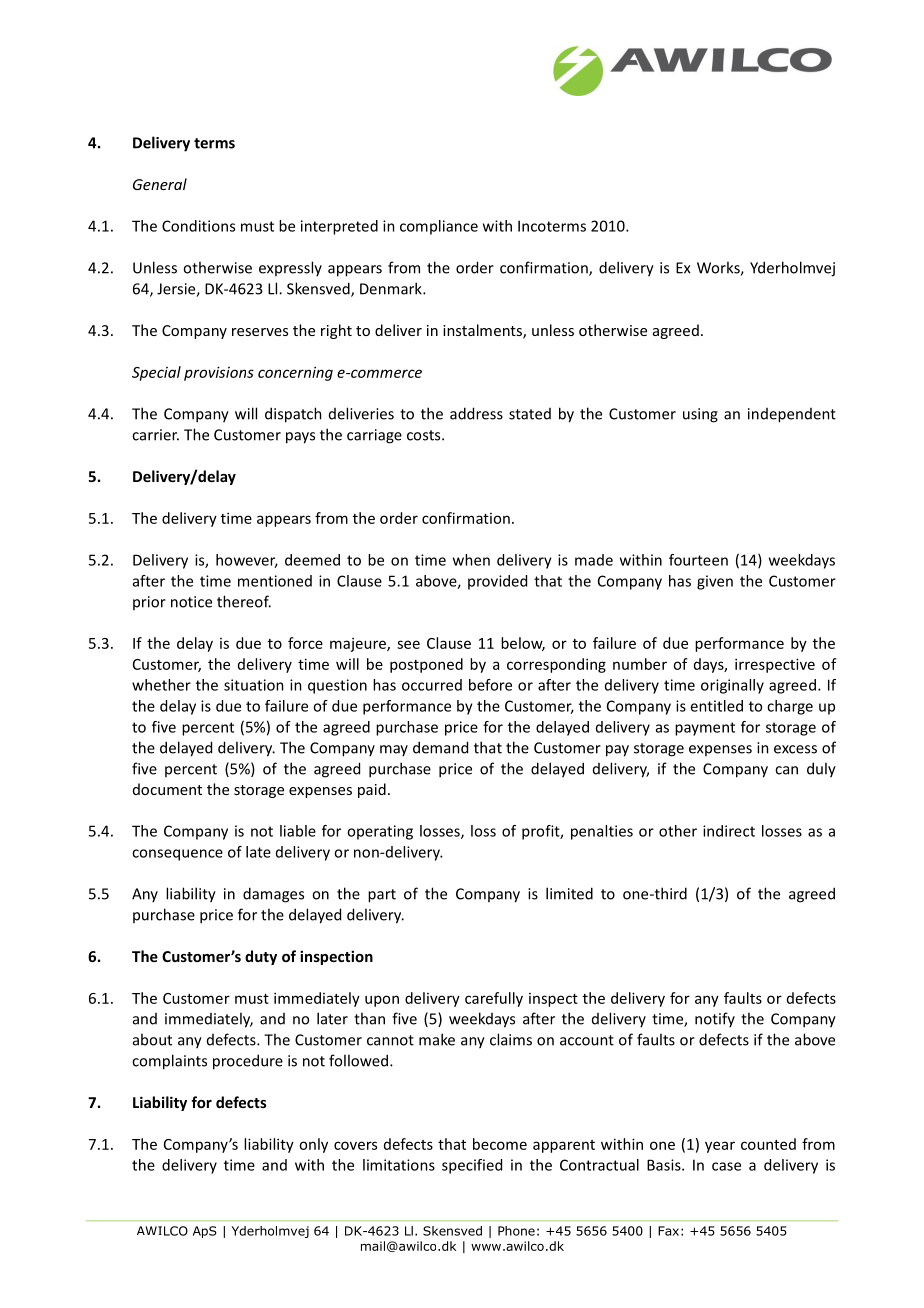 The height and width of the screenshot is (1308, 924). I want to click on situation, so click(254, 685).
